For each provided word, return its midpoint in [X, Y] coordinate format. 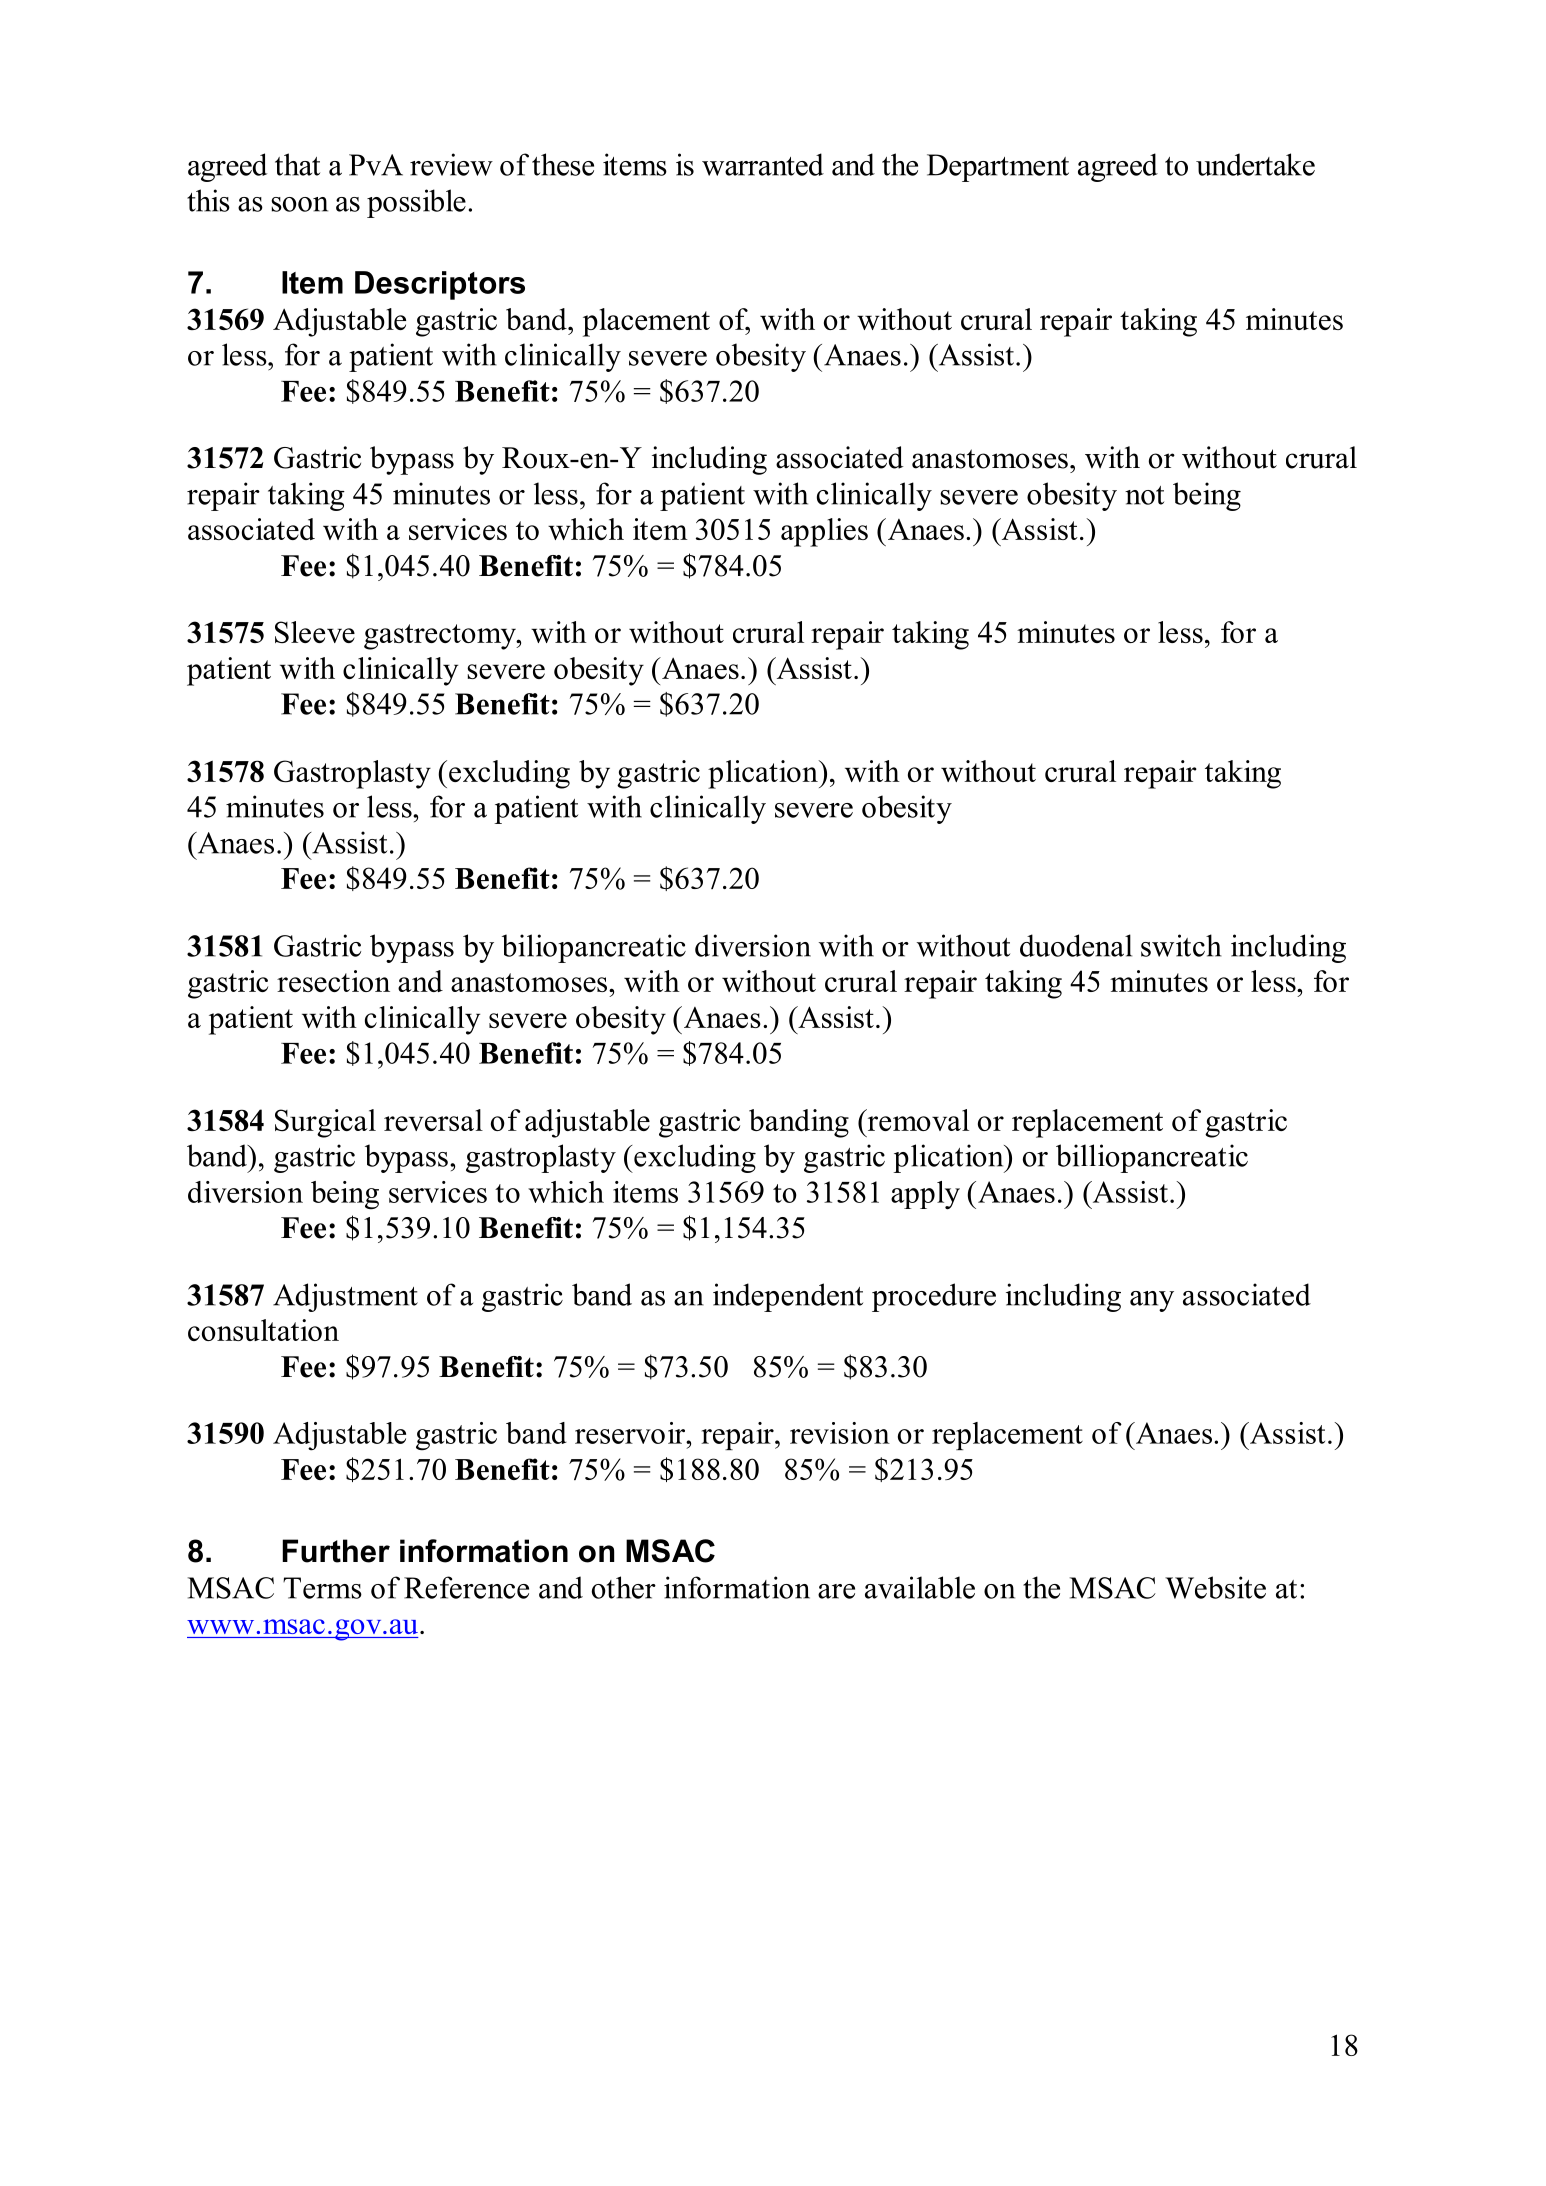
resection [333, 981]
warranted [763, 164]
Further [336, 1551]
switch [1181, 945]
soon [299, 204]
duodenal [1076, 945]
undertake [1255, 164]
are [836, 1591]
